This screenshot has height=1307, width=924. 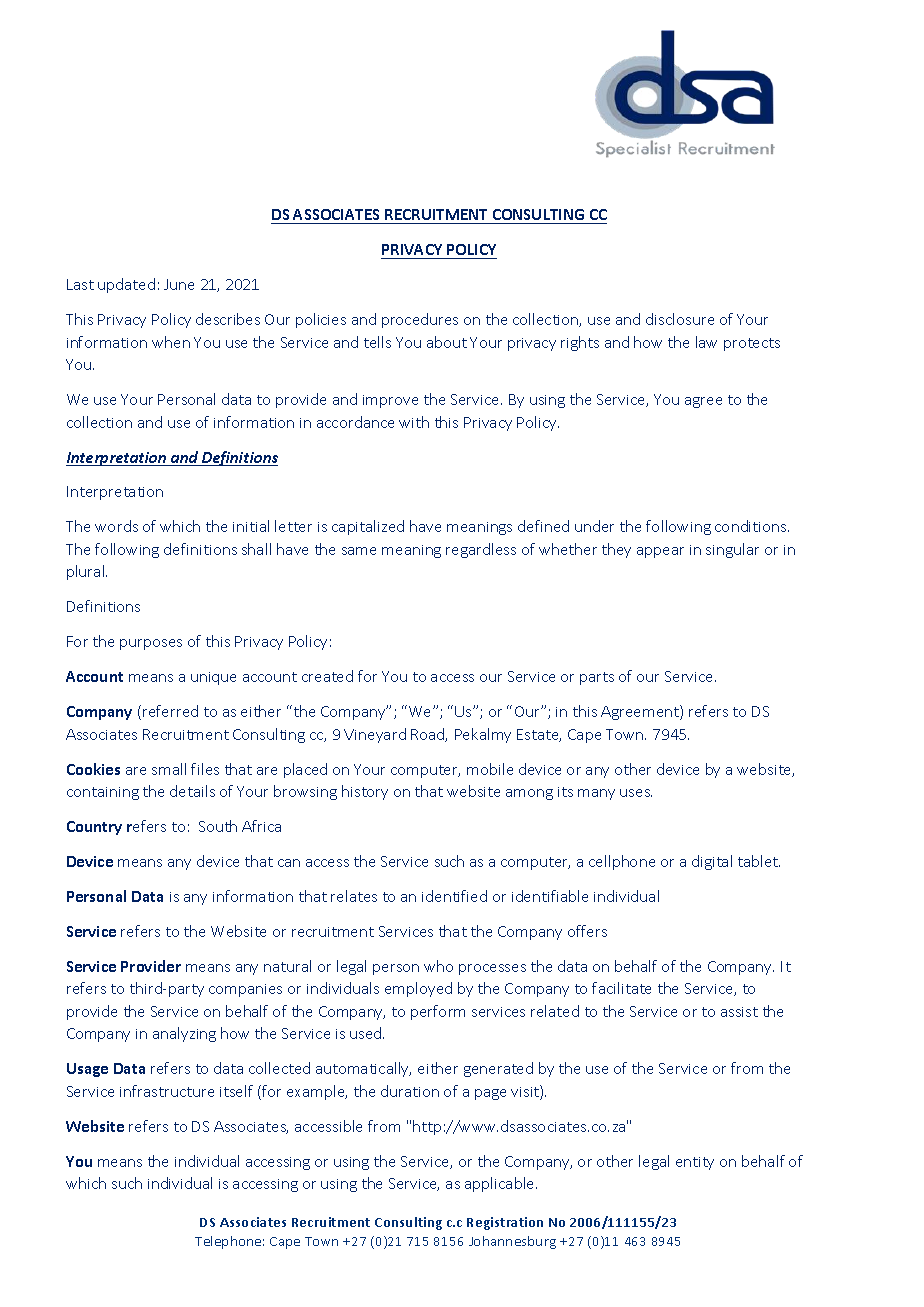 What do you see at coordinates (169, 769) in the screenshot?
I see `small` at bounding box center [169, 769].
